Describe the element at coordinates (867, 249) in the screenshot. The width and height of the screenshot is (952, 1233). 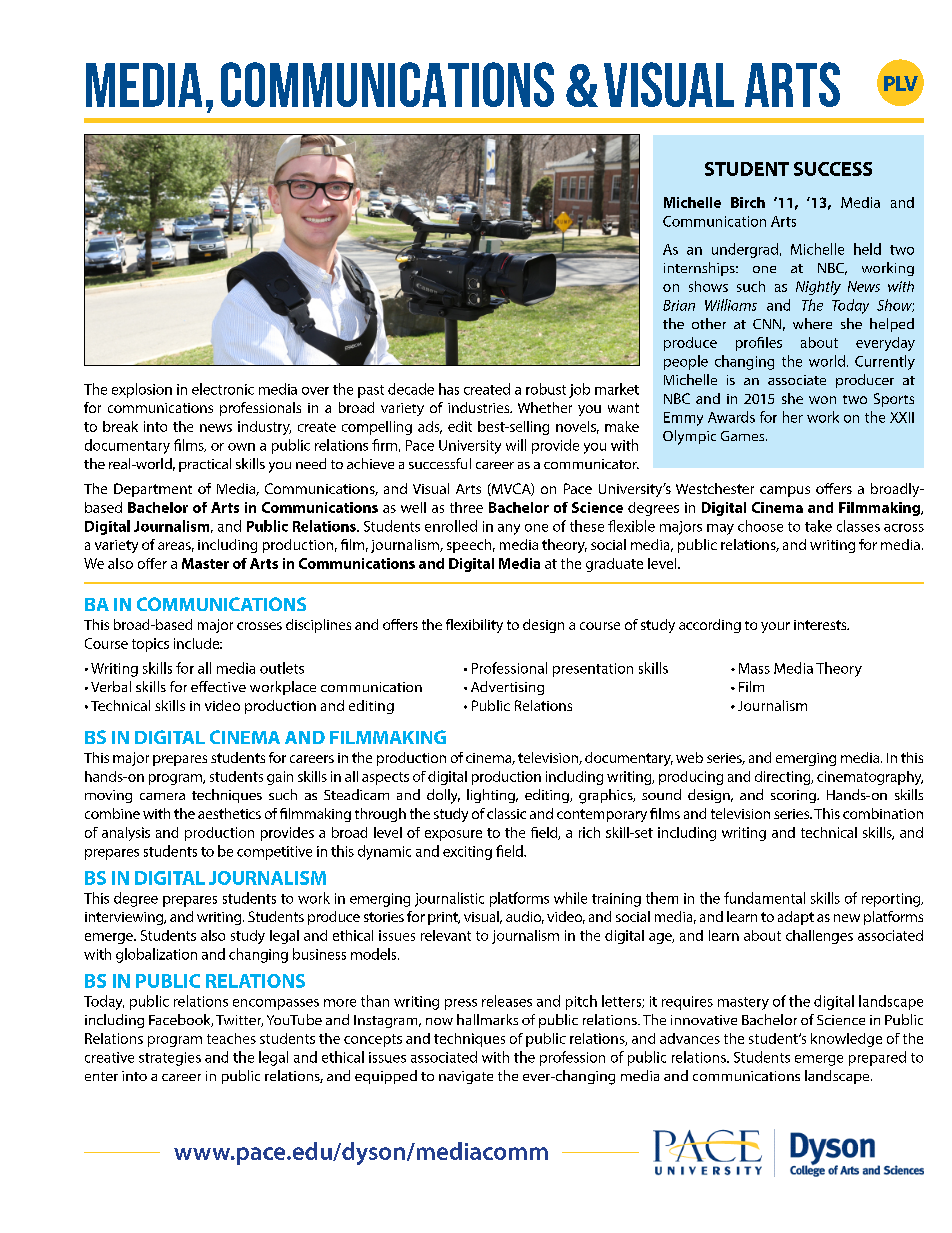
I see `held` at that location.
